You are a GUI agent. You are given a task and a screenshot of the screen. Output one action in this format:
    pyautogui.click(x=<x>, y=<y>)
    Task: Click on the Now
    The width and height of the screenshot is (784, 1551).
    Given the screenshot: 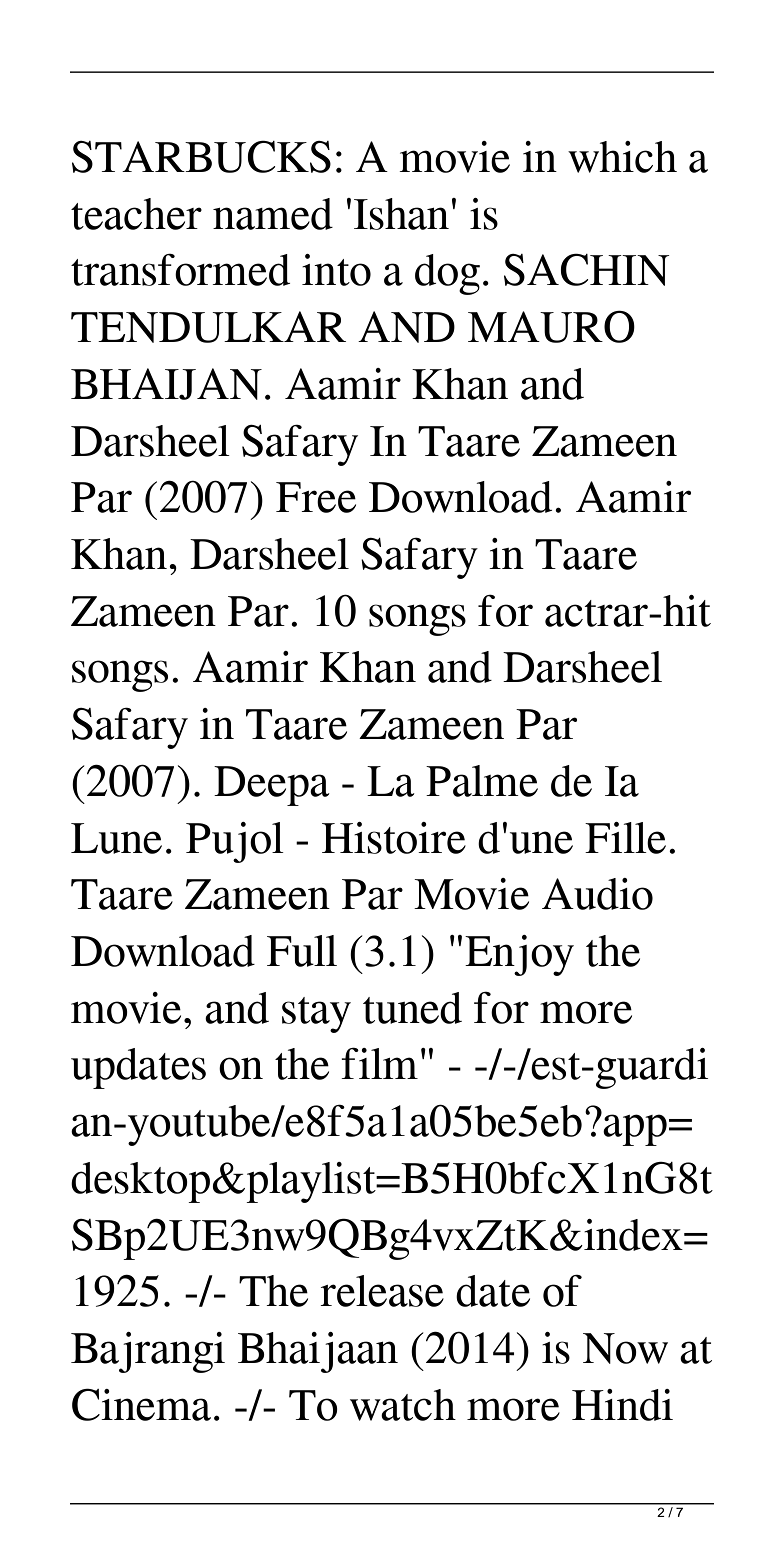 What is the action you would take?
    pyautogui.click(x=625, y=1348)
